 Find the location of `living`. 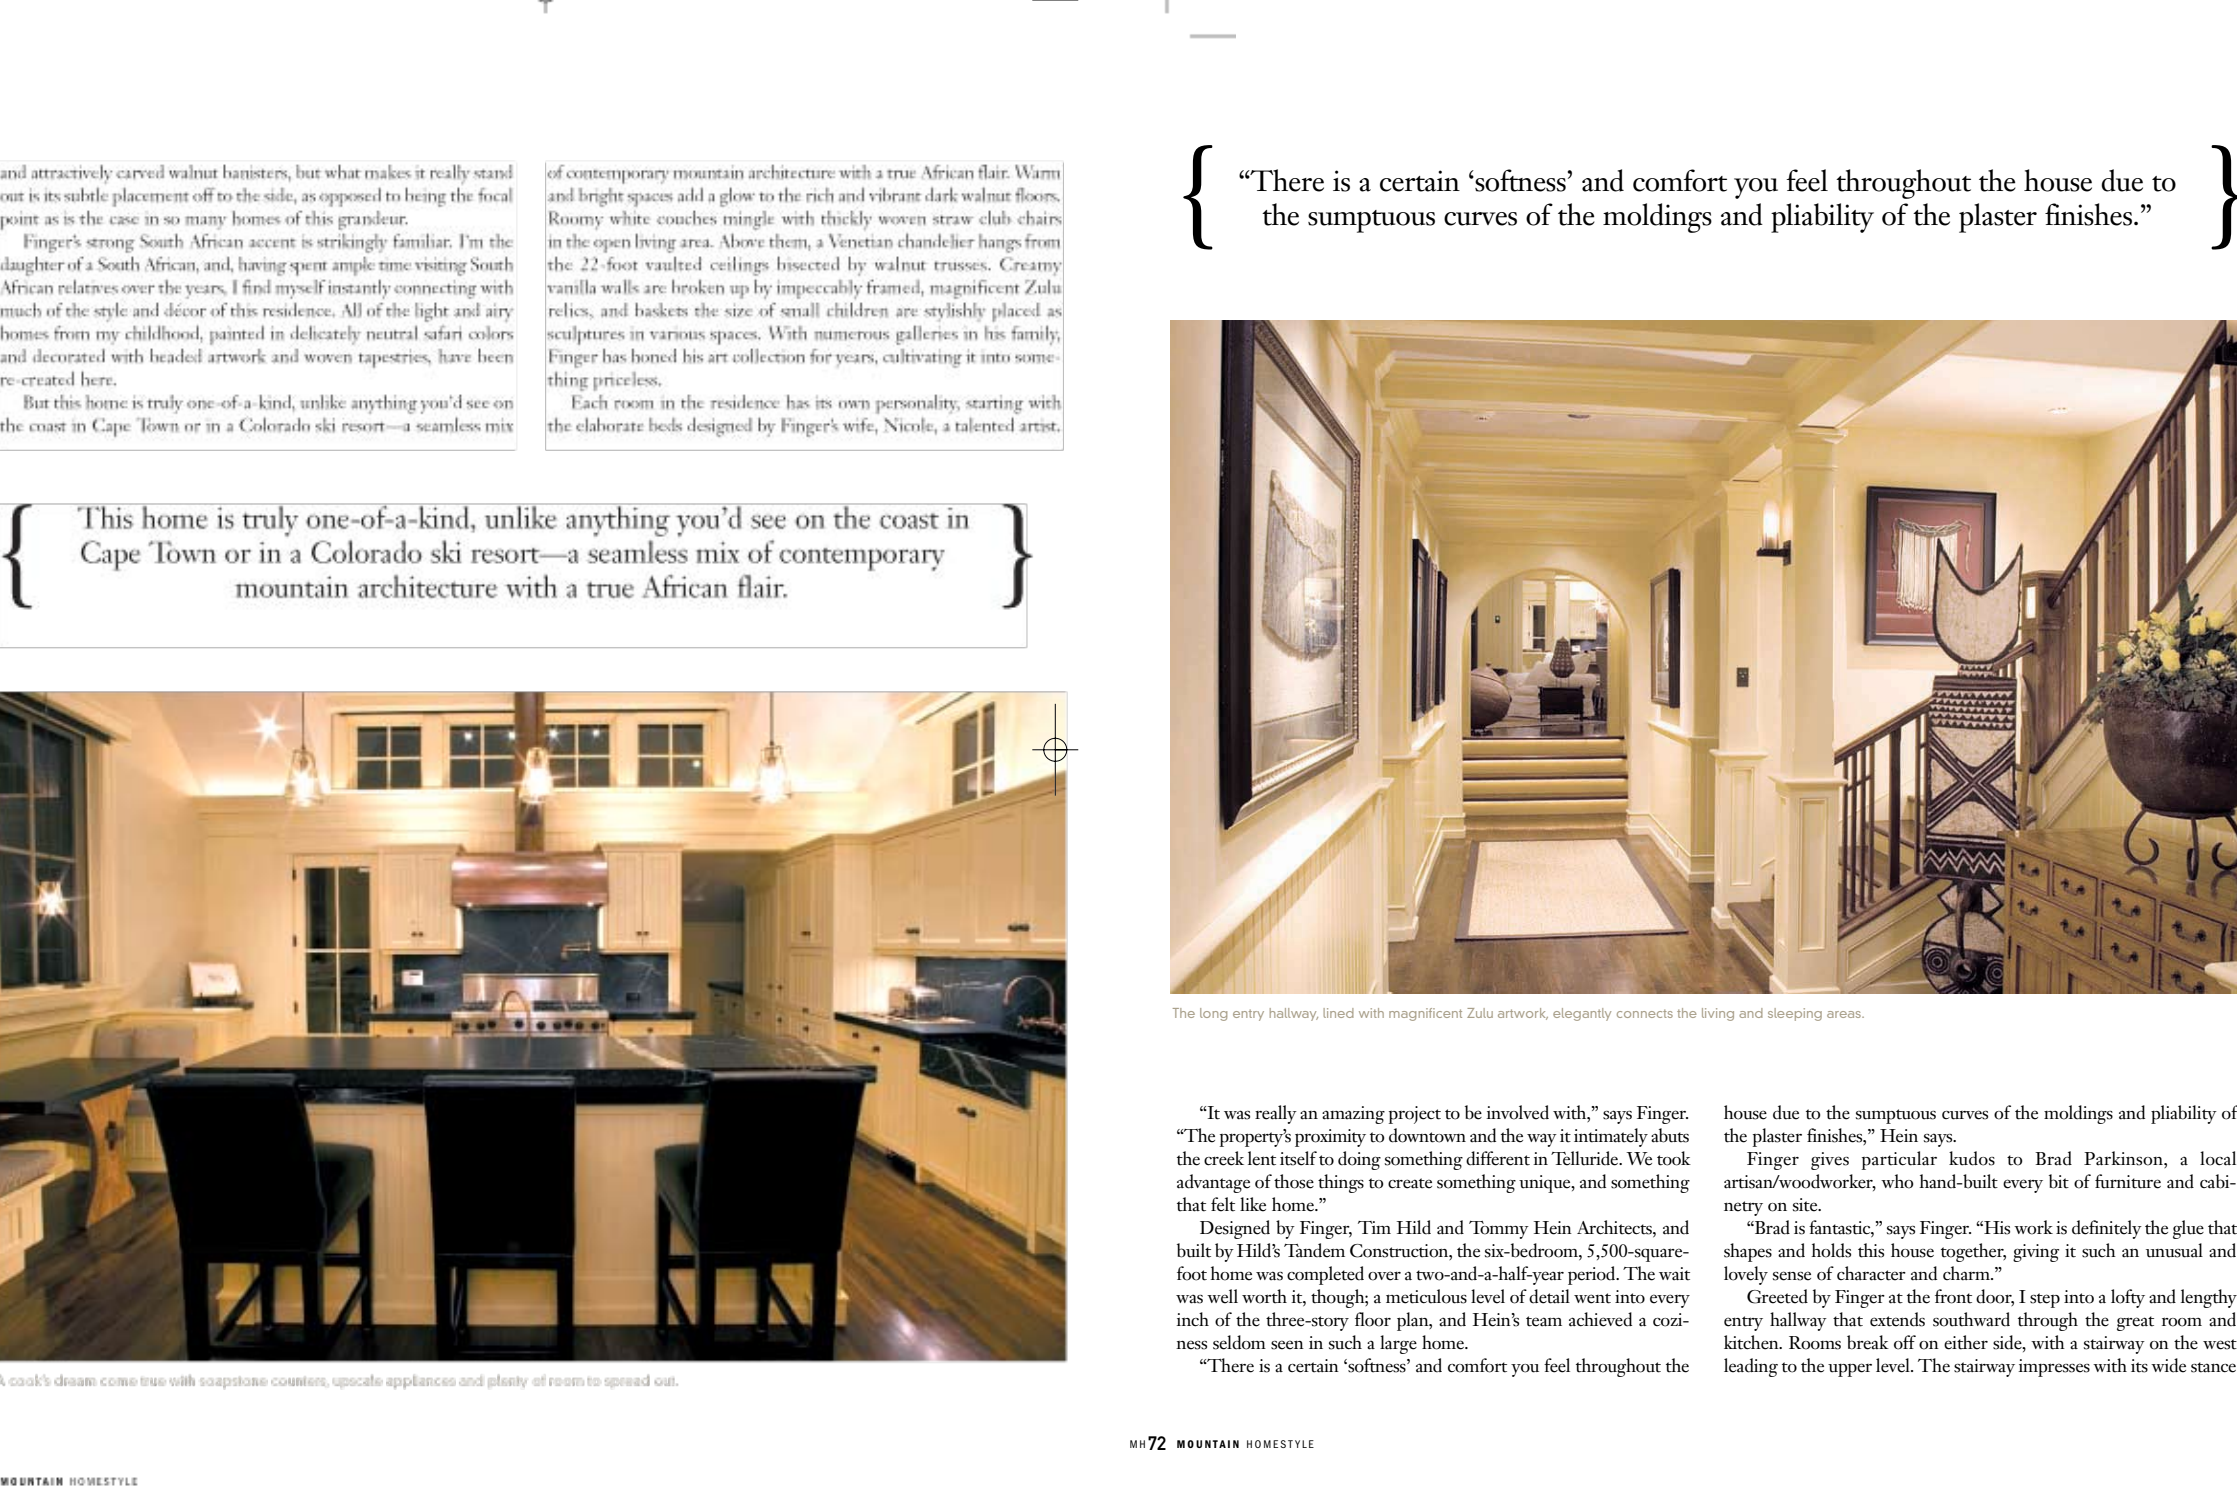

living is located at coordinates (1718, 1014).
